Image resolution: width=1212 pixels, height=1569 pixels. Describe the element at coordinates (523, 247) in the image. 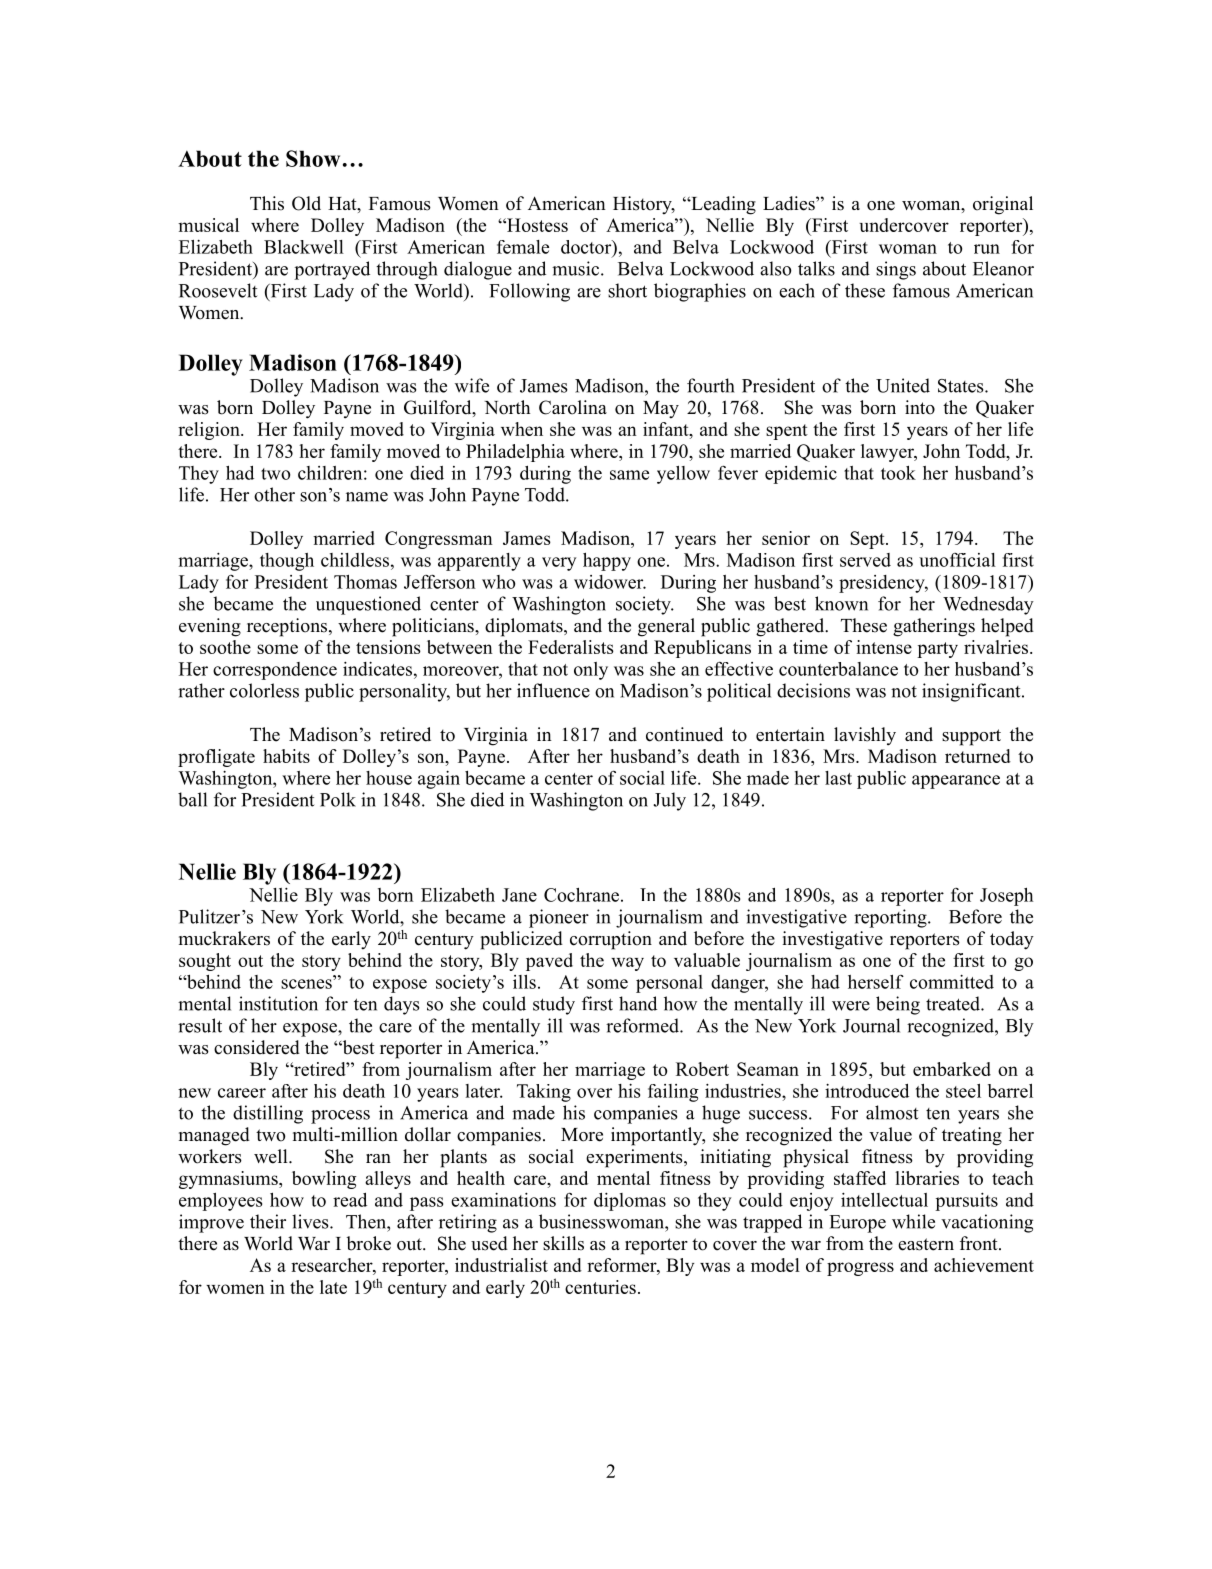

I see `female` at that location.
